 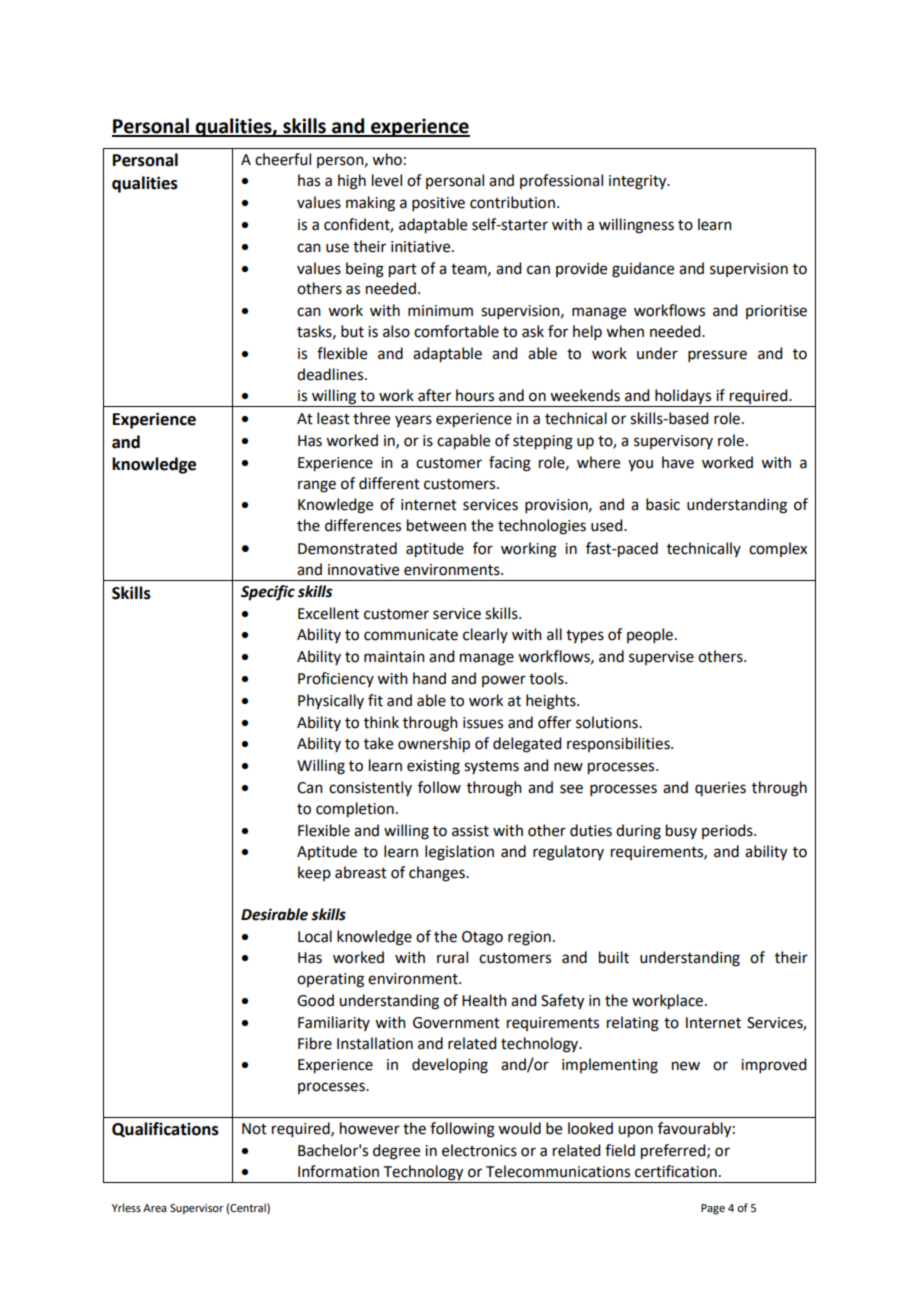 I want to click on Otago, so click(x=482, y=938).
